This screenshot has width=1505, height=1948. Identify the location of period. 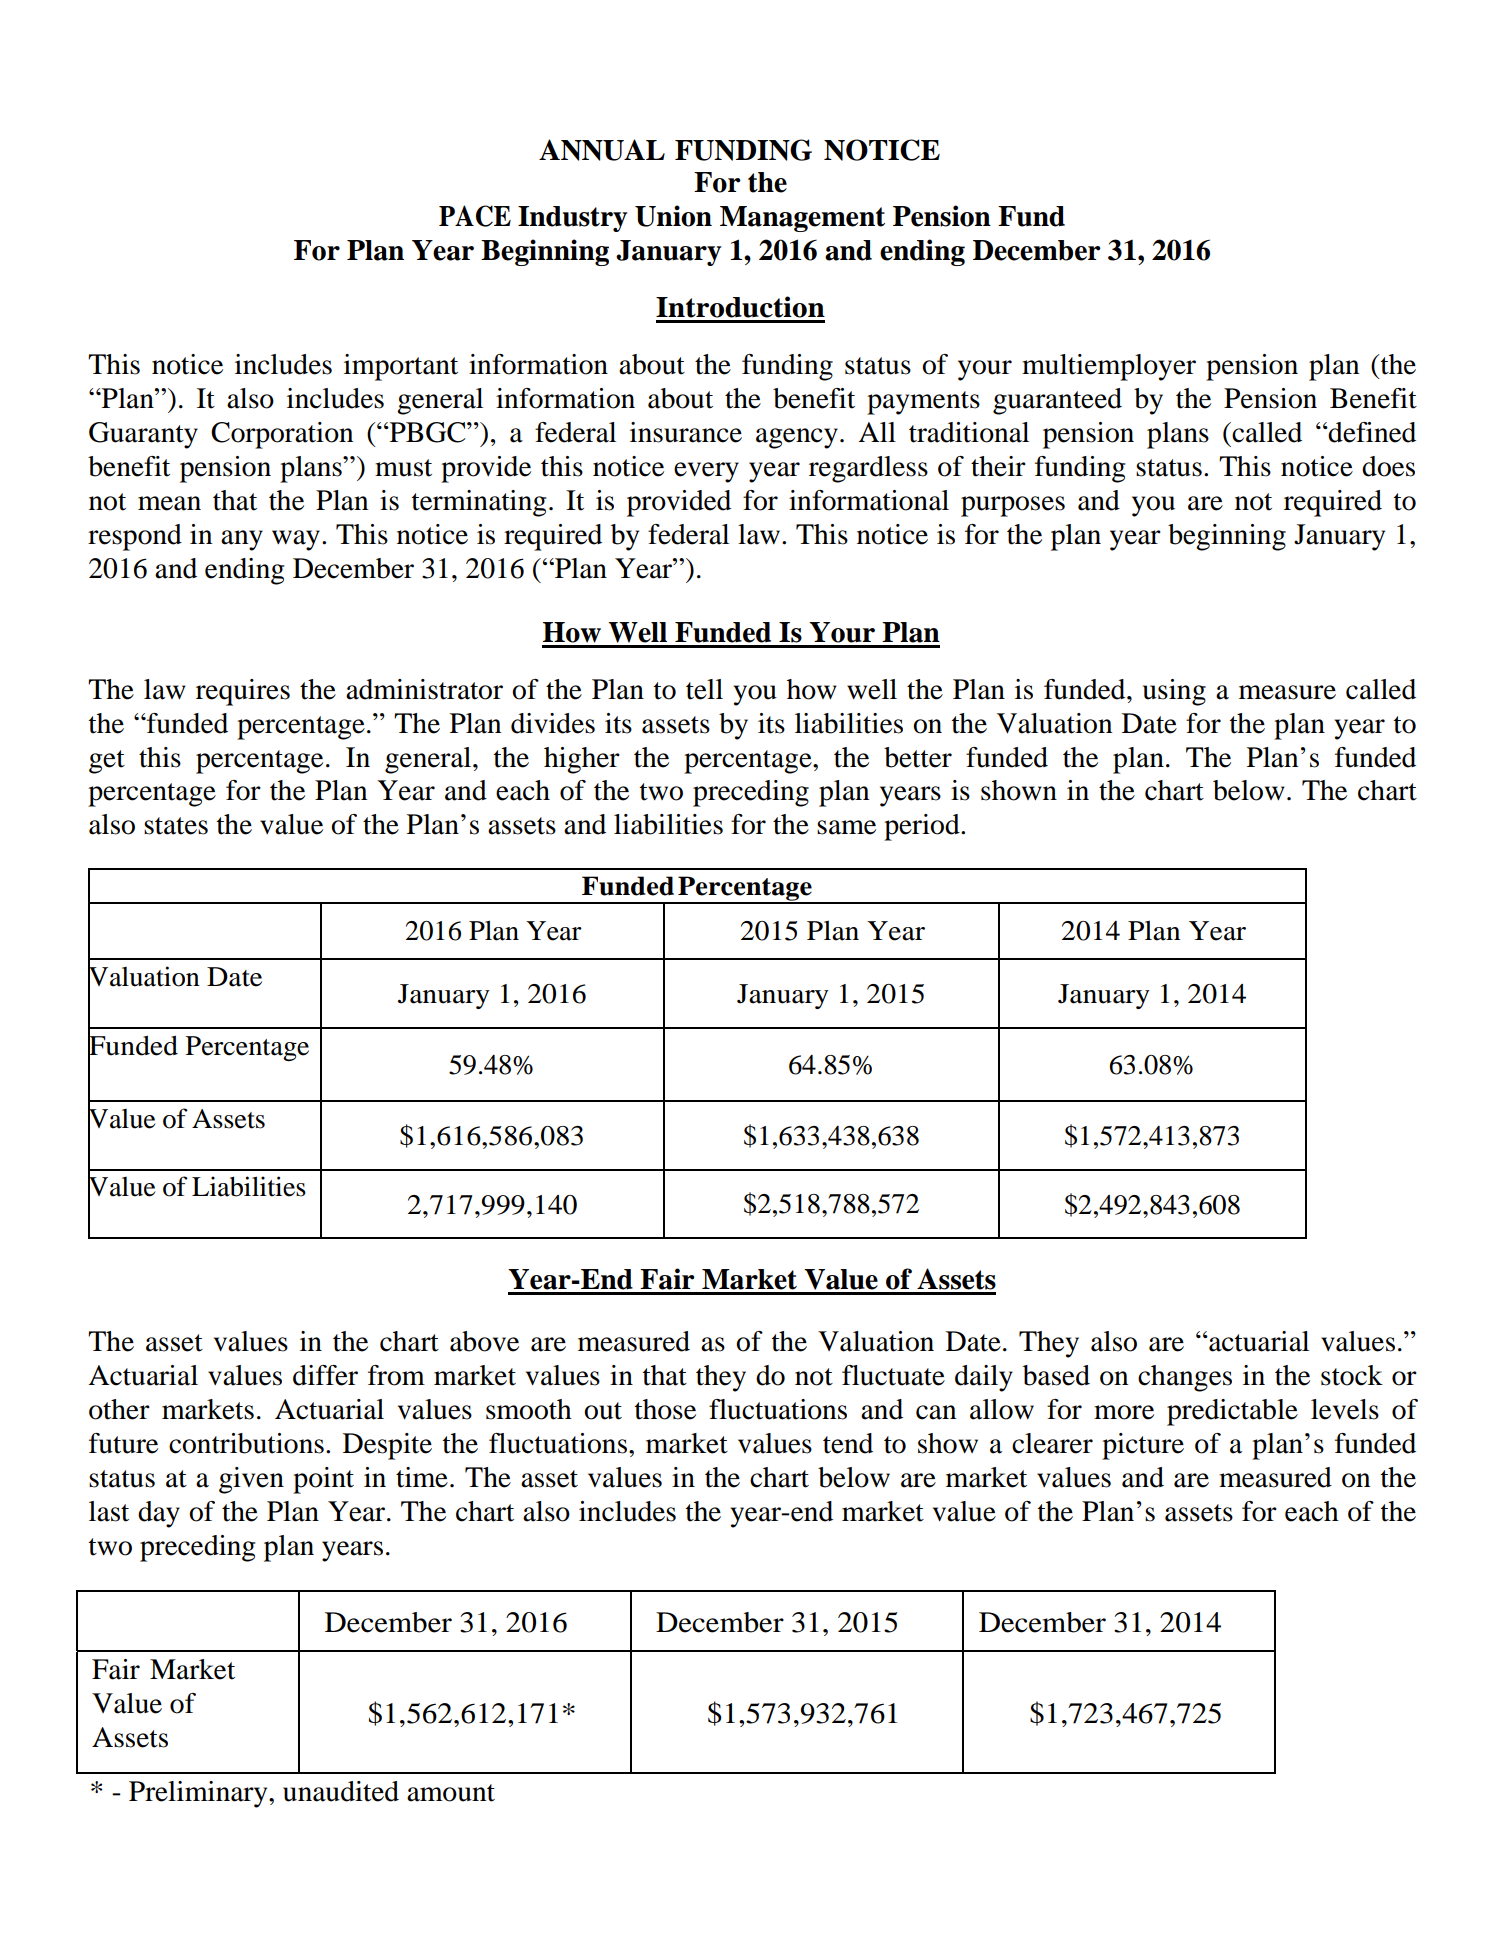
(923, 827).
